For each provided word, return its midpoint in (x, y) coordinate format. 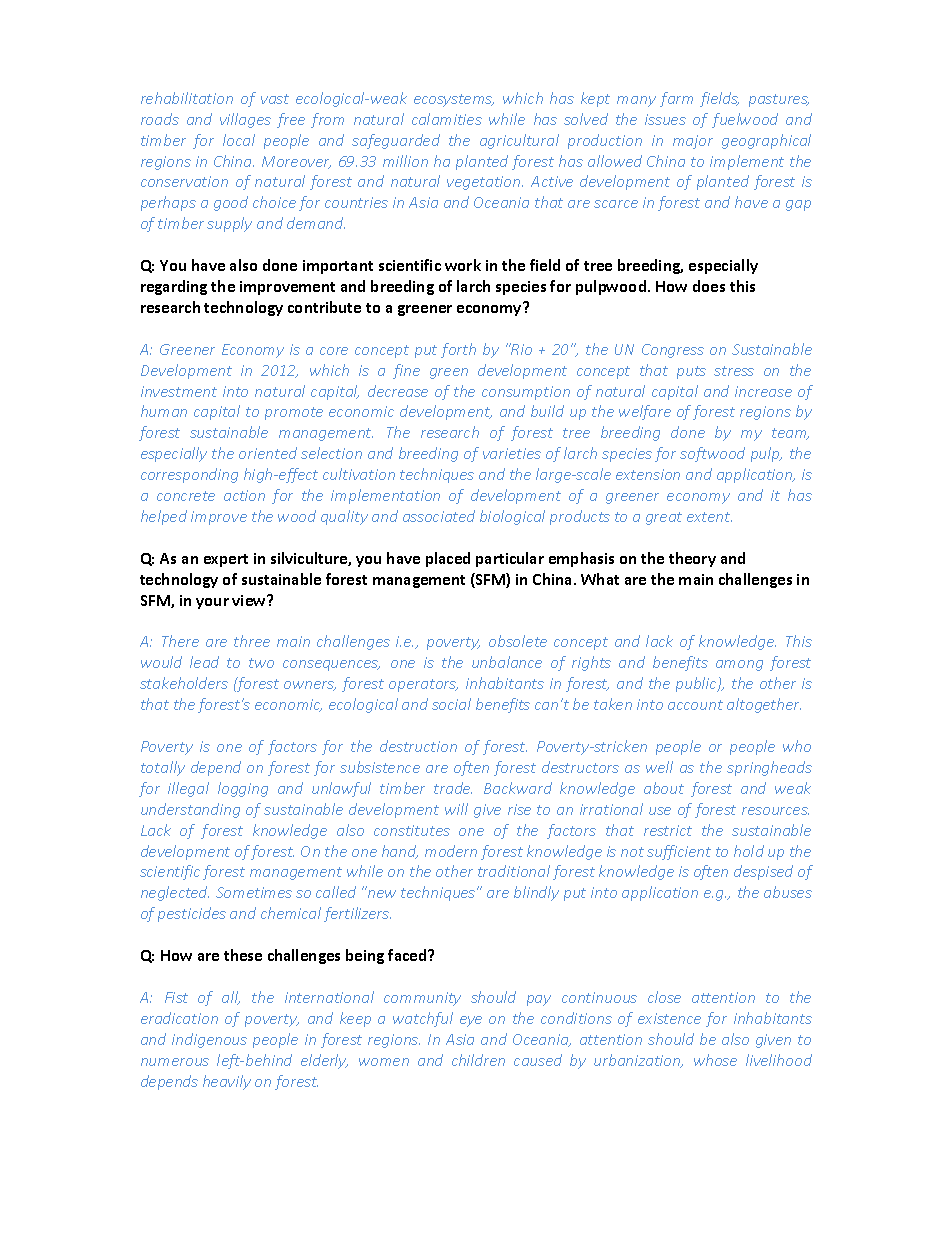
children (478, 1060)
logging (243, 789)
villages (245, 120)
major (693, 142)
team (790, 434)
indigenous (209, 1040)
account (695, 705)
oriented (268, 453)
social (451, 704)
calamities (447, 119)
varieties (512, 453)
